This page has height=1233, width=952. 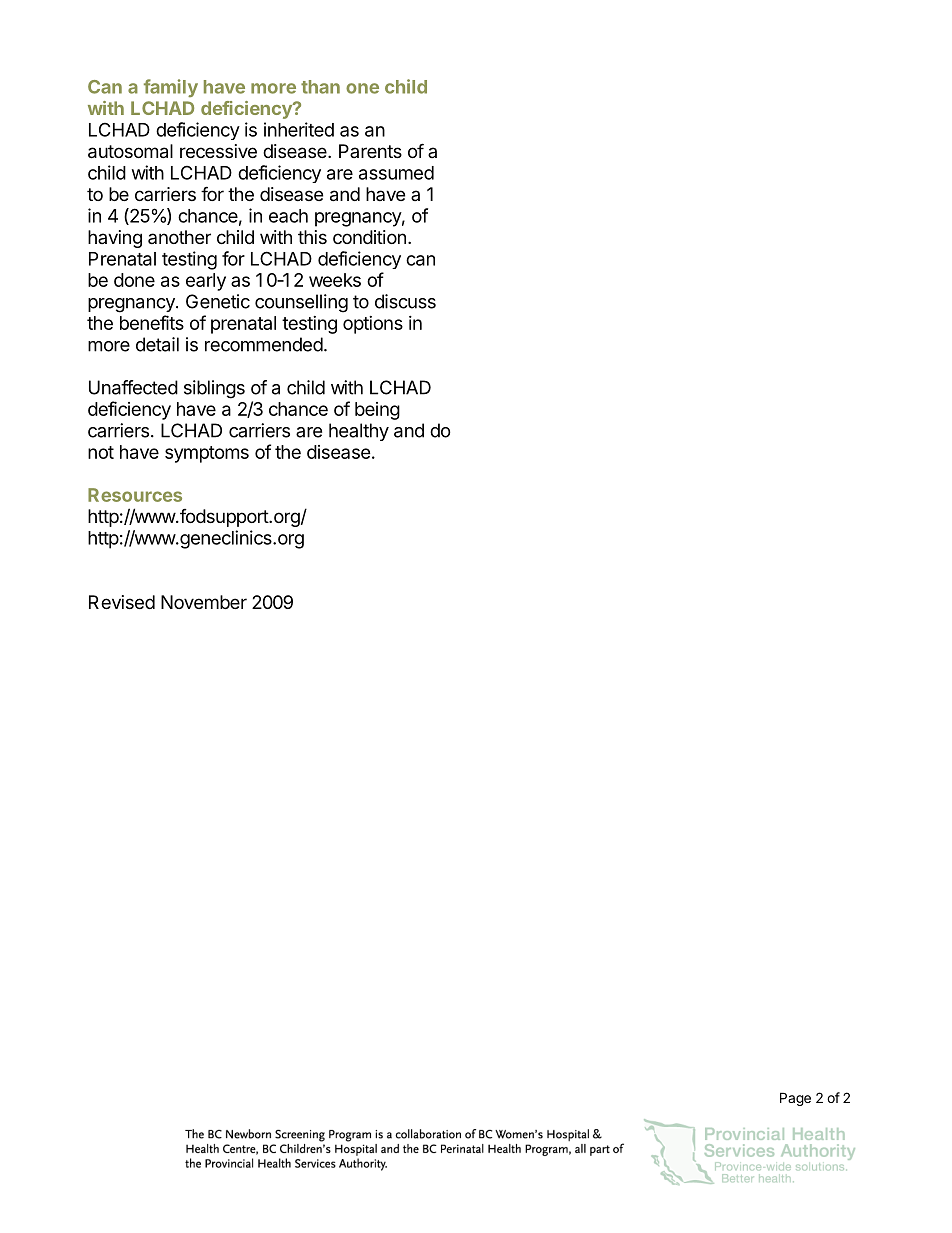 I want to click on family, so click(x=171, y=88).
